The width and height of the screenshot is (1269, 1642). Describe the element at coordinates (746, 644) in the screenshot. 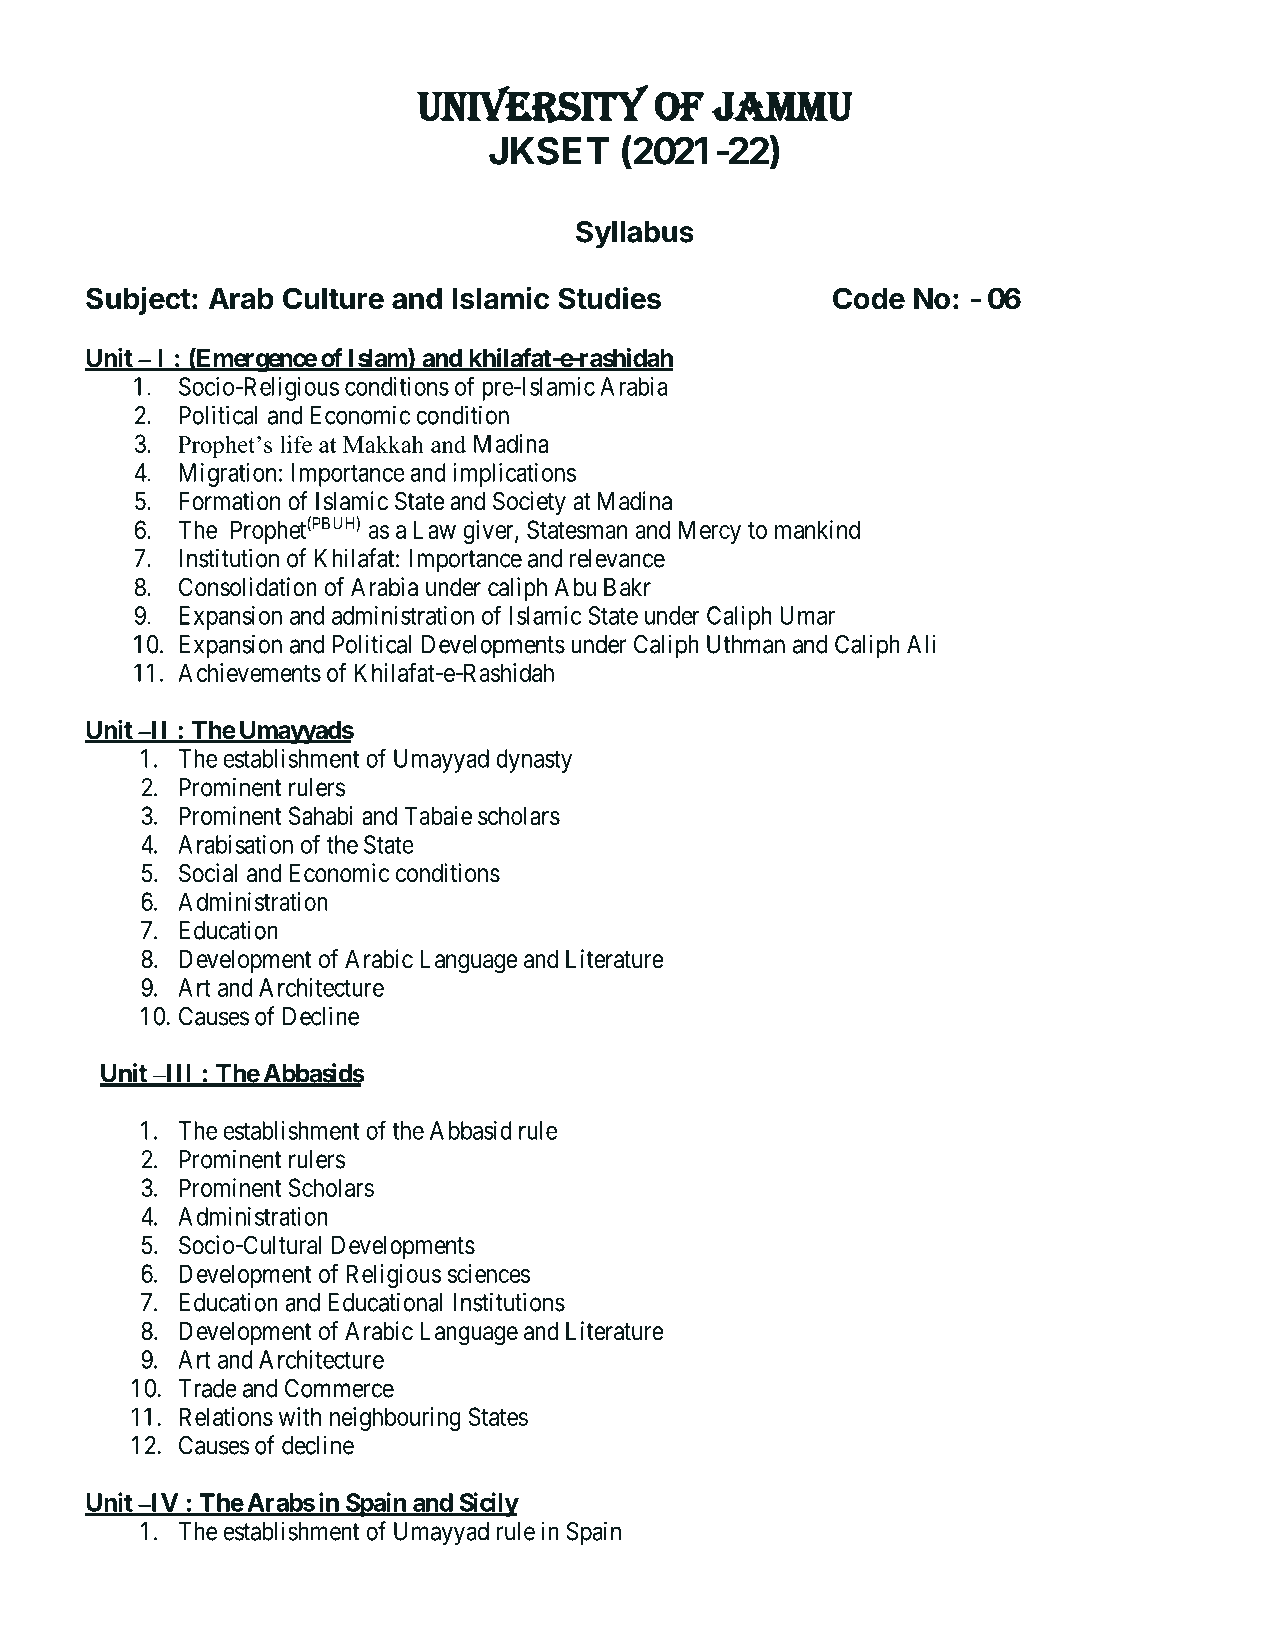

I see `Uthman` at that location.
